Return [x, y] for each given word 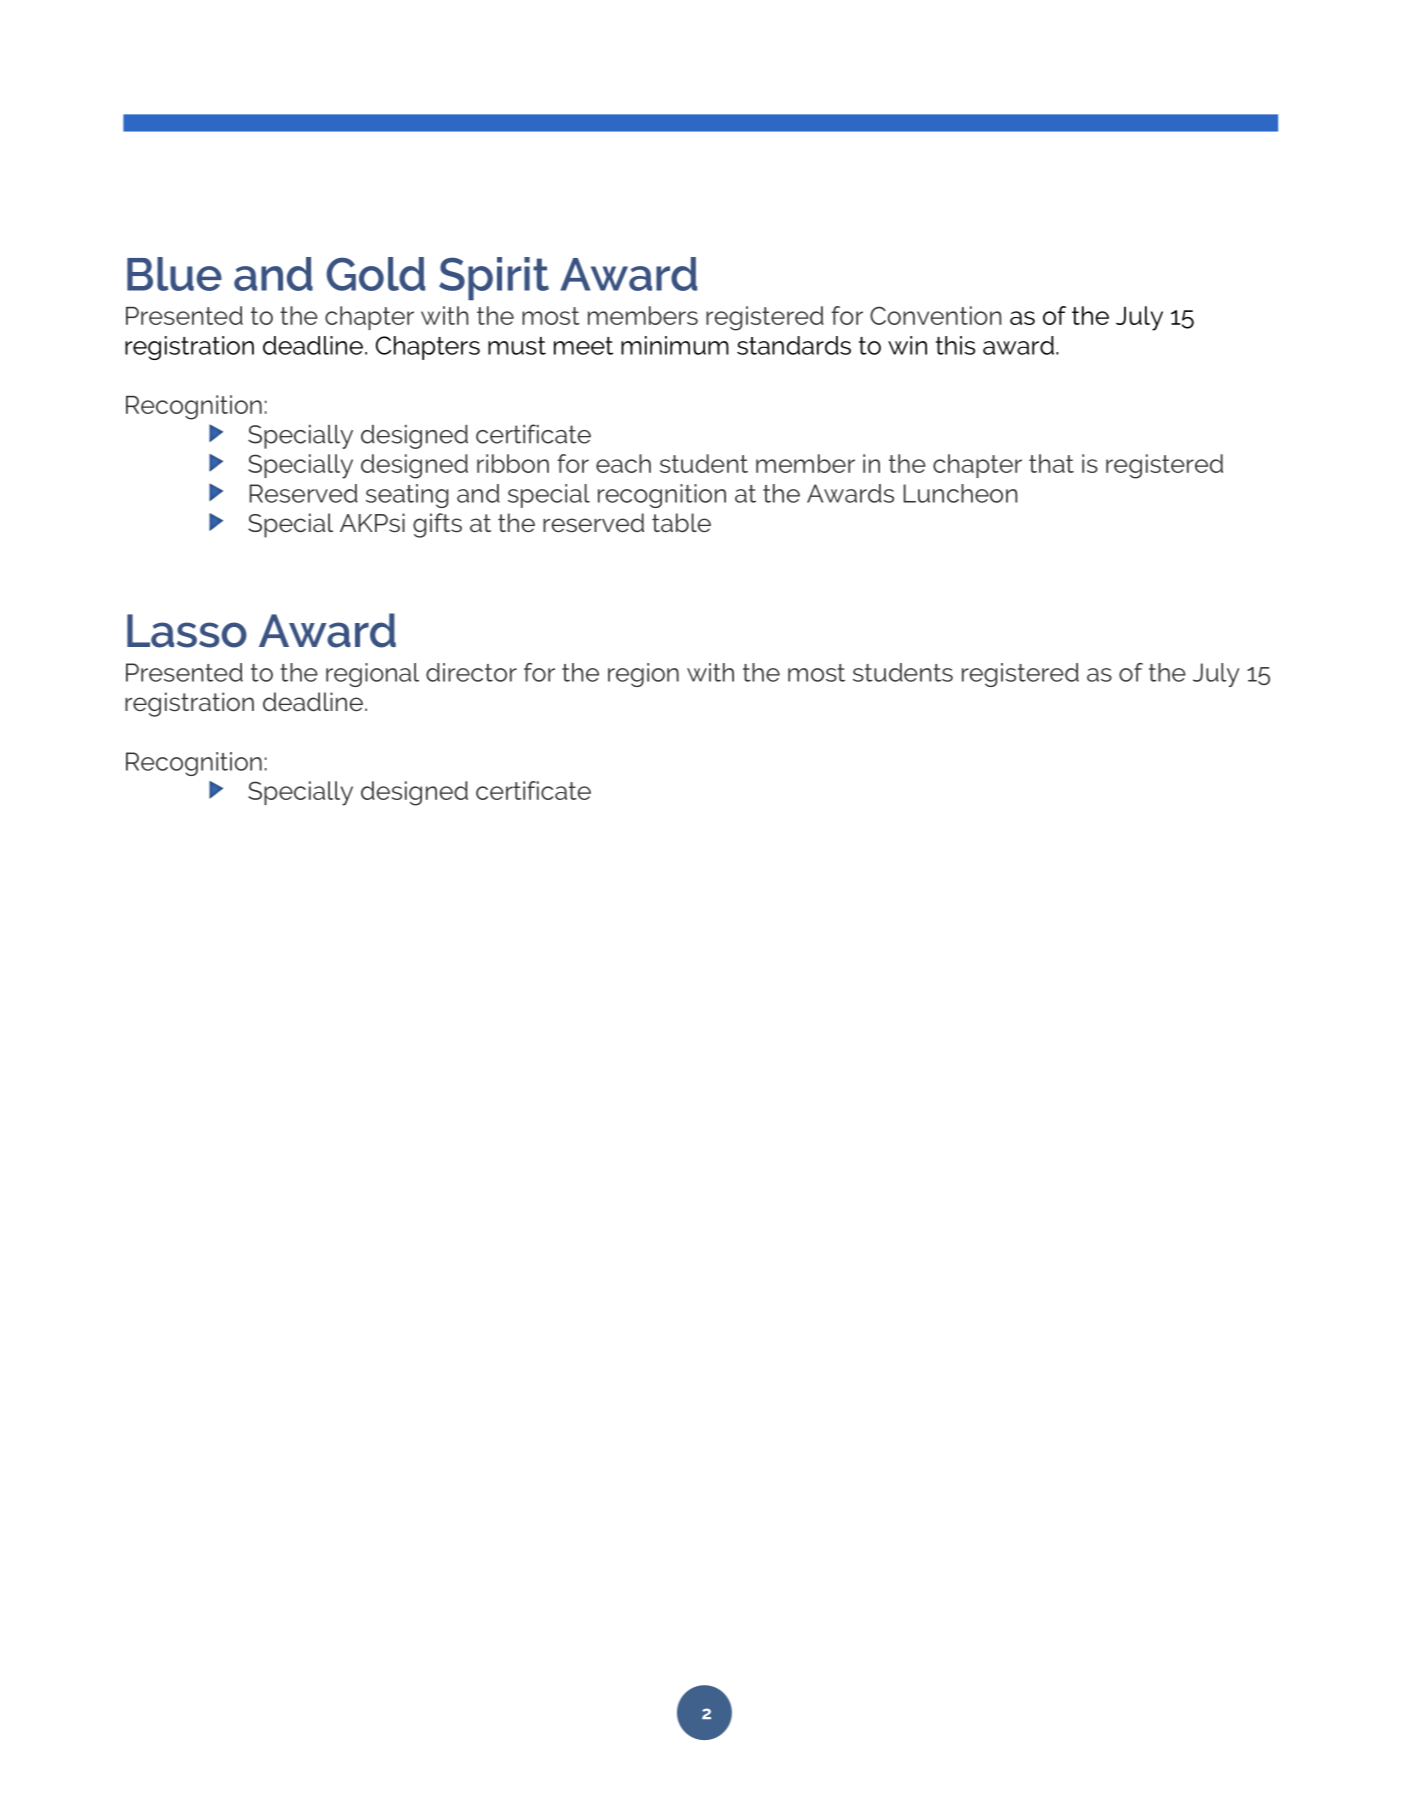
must [517, 346]
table [681, 522]
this [955, 345]
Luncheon [960, 493]
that [1051, 463]
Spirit [494, 278]
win [907, 345]
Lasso [187, 631]
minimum [675, 345]
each [623, 463]
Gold [375, 274]
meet [583, 346]
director [471, 672]
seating [407, 496]
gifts [437, 525]
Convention [935, 315]
